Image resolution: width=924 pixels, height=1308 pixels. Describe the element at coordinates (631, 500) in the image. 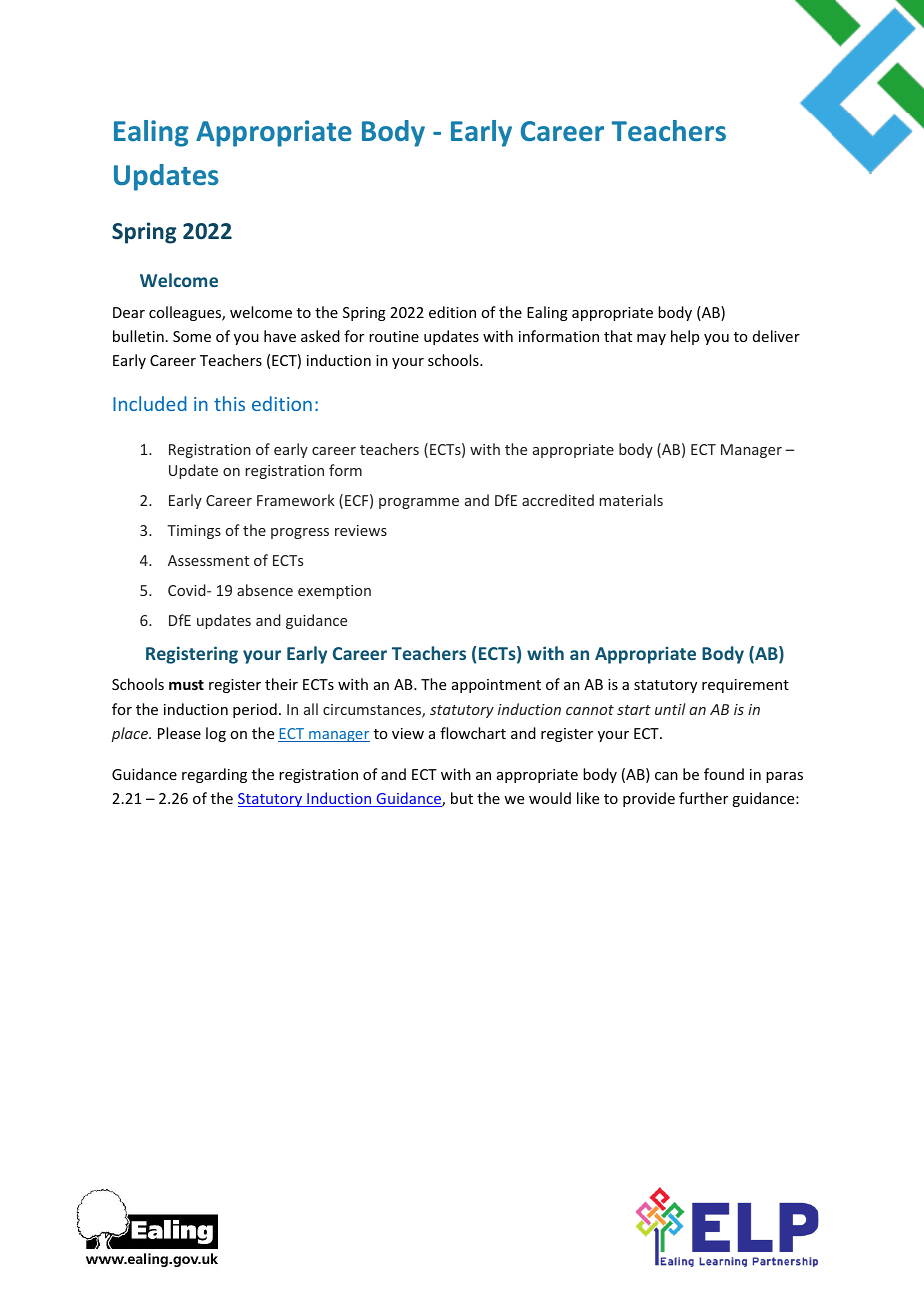

I see `materials` at that location.
